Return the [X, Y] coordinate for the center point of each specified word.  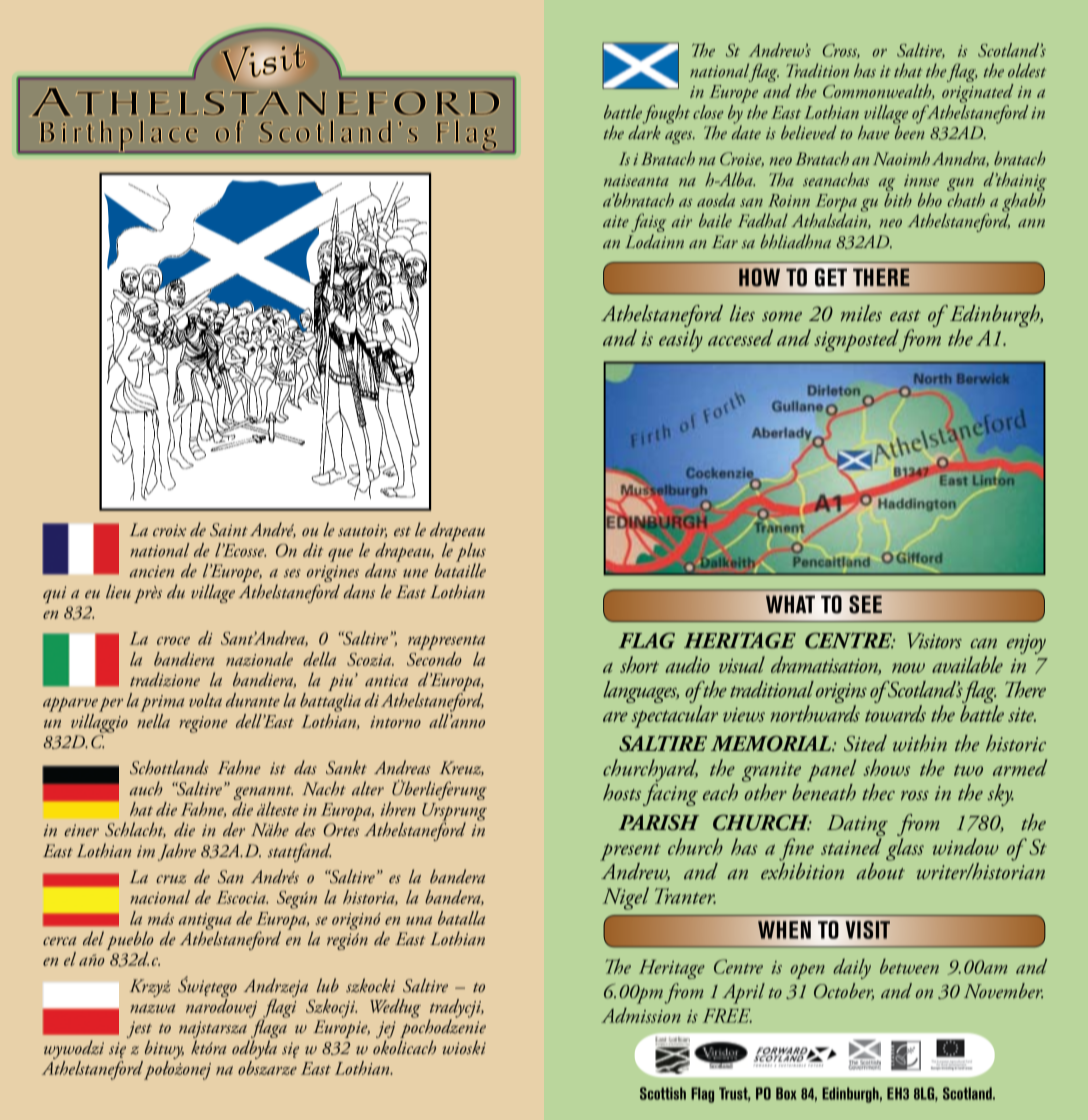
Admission [641, 1015]
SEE [865, 604]
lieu [118, 591]
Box [786, 1093]
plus [471, 553]
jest [139, 1031]
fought [666, 115]
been [909, 131]
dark [644, 131]
